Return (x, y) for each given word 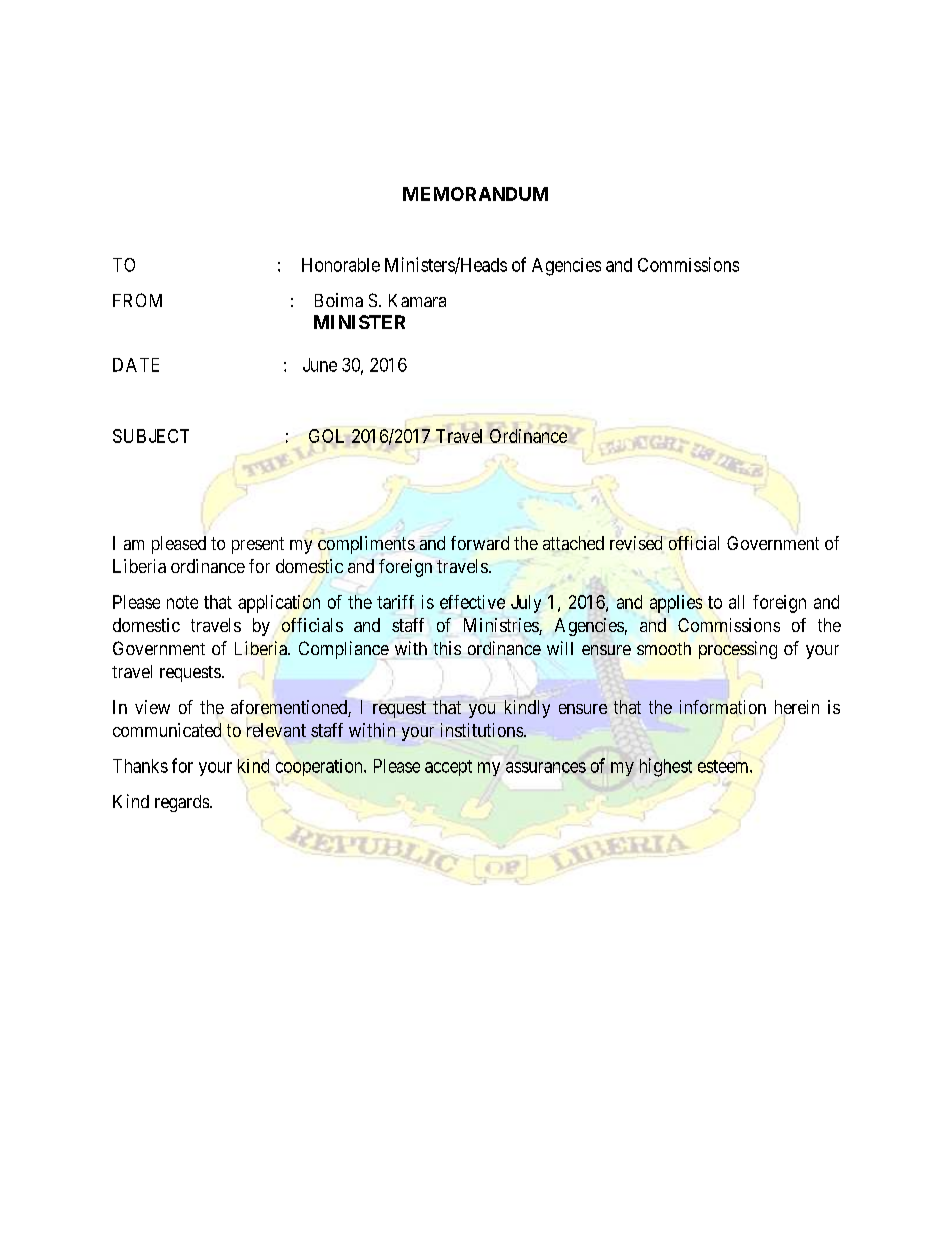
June (320, 365)
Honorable (341, 265)
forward (480, 543)
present (258, 545)
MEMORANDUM (475, 194)
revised (636, 543)
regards (182, 803)
